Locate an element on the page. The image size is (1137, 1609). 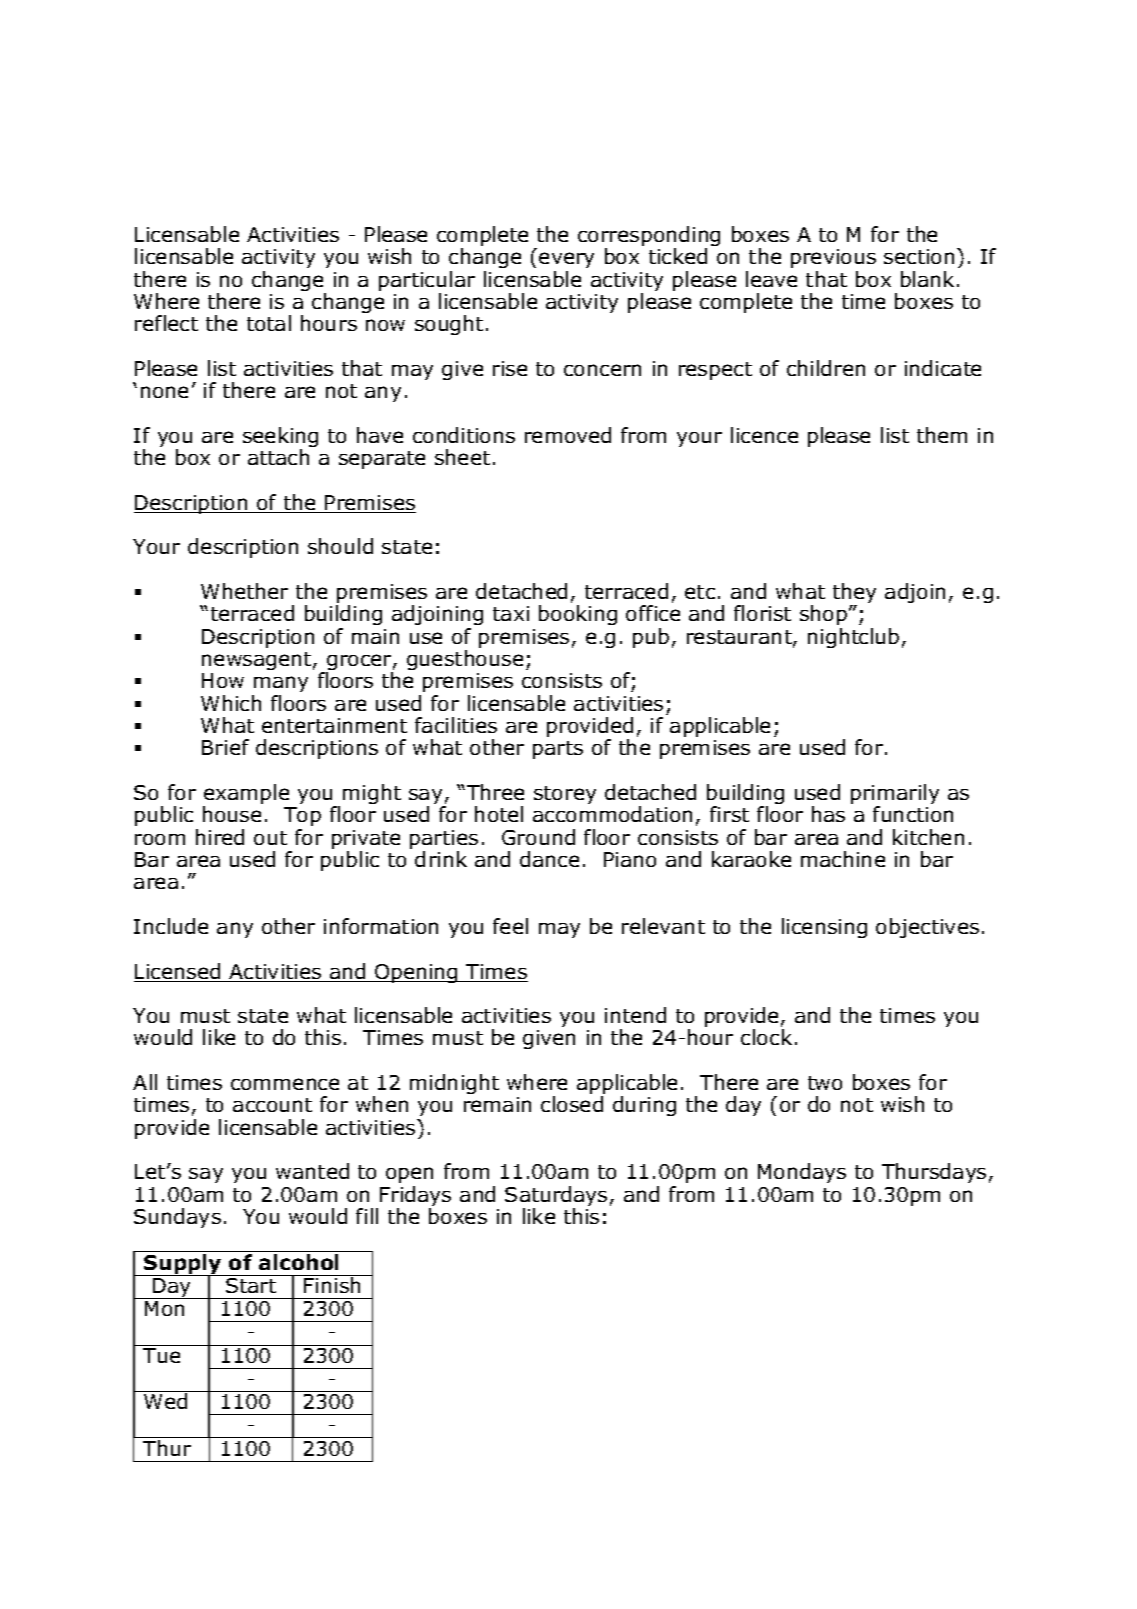
account is located at coordinates (272, 1105).
